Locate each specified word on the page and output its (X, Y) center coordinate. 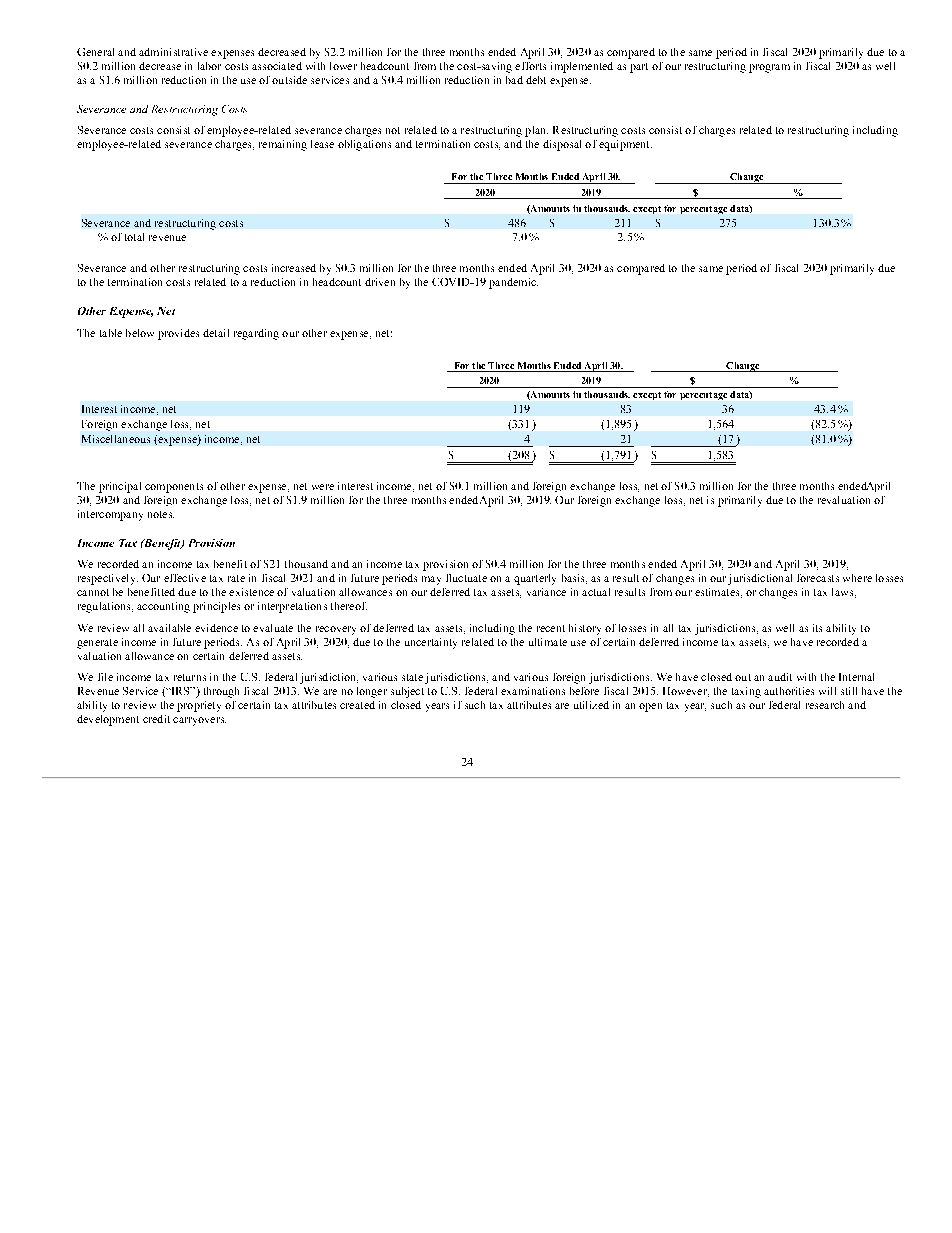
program (769, 68)
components (174, 488)
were (323, 487)
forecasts (818, 578)
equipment (625, 145)
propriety (199, 706)
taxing (746, 692)
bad (514, 80)
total (134, 237)
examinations (533, 691)
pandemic (513, 283)
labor (209, 66)
